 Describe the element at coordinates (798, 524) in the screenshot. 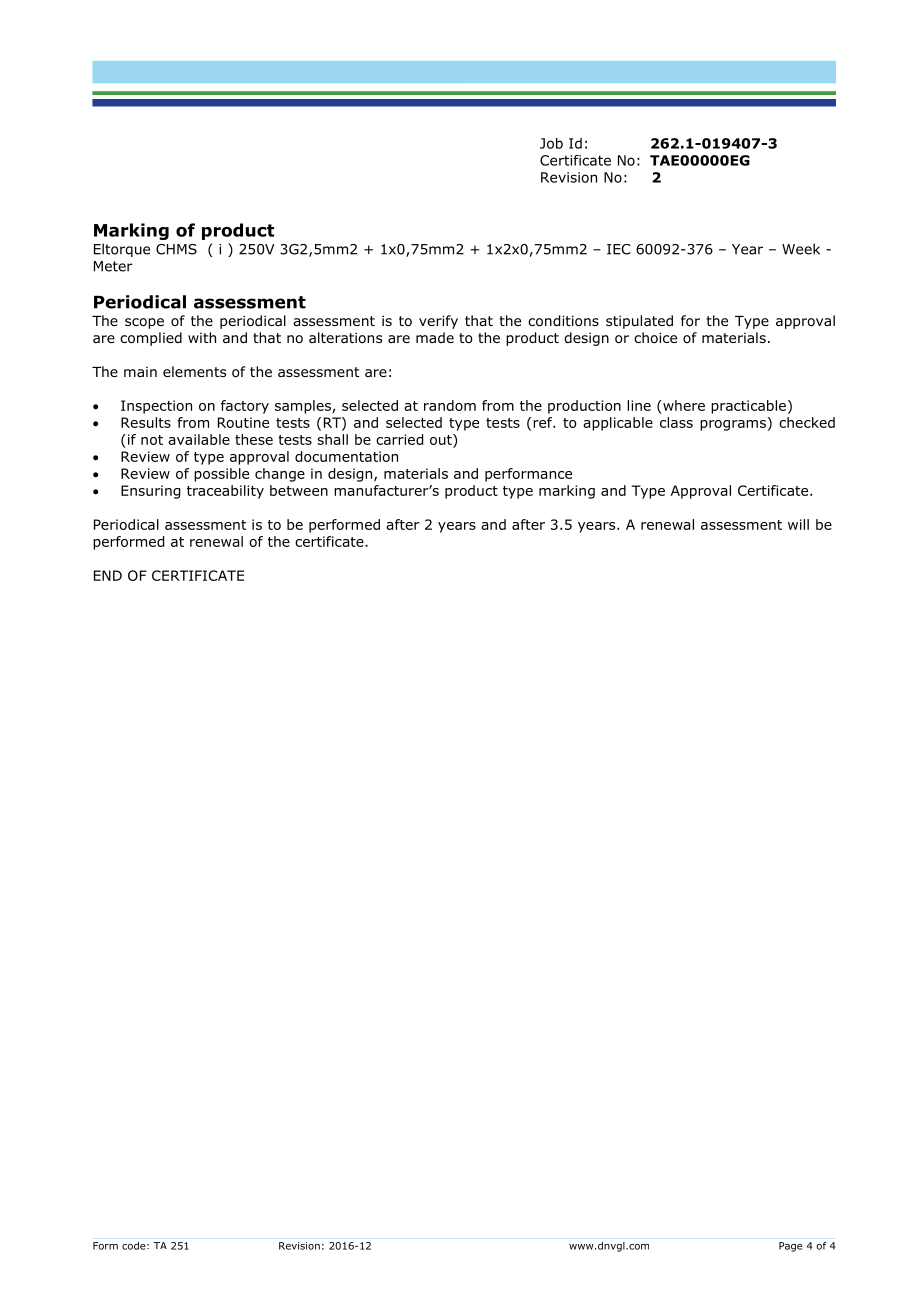

I see `will` at that location.
